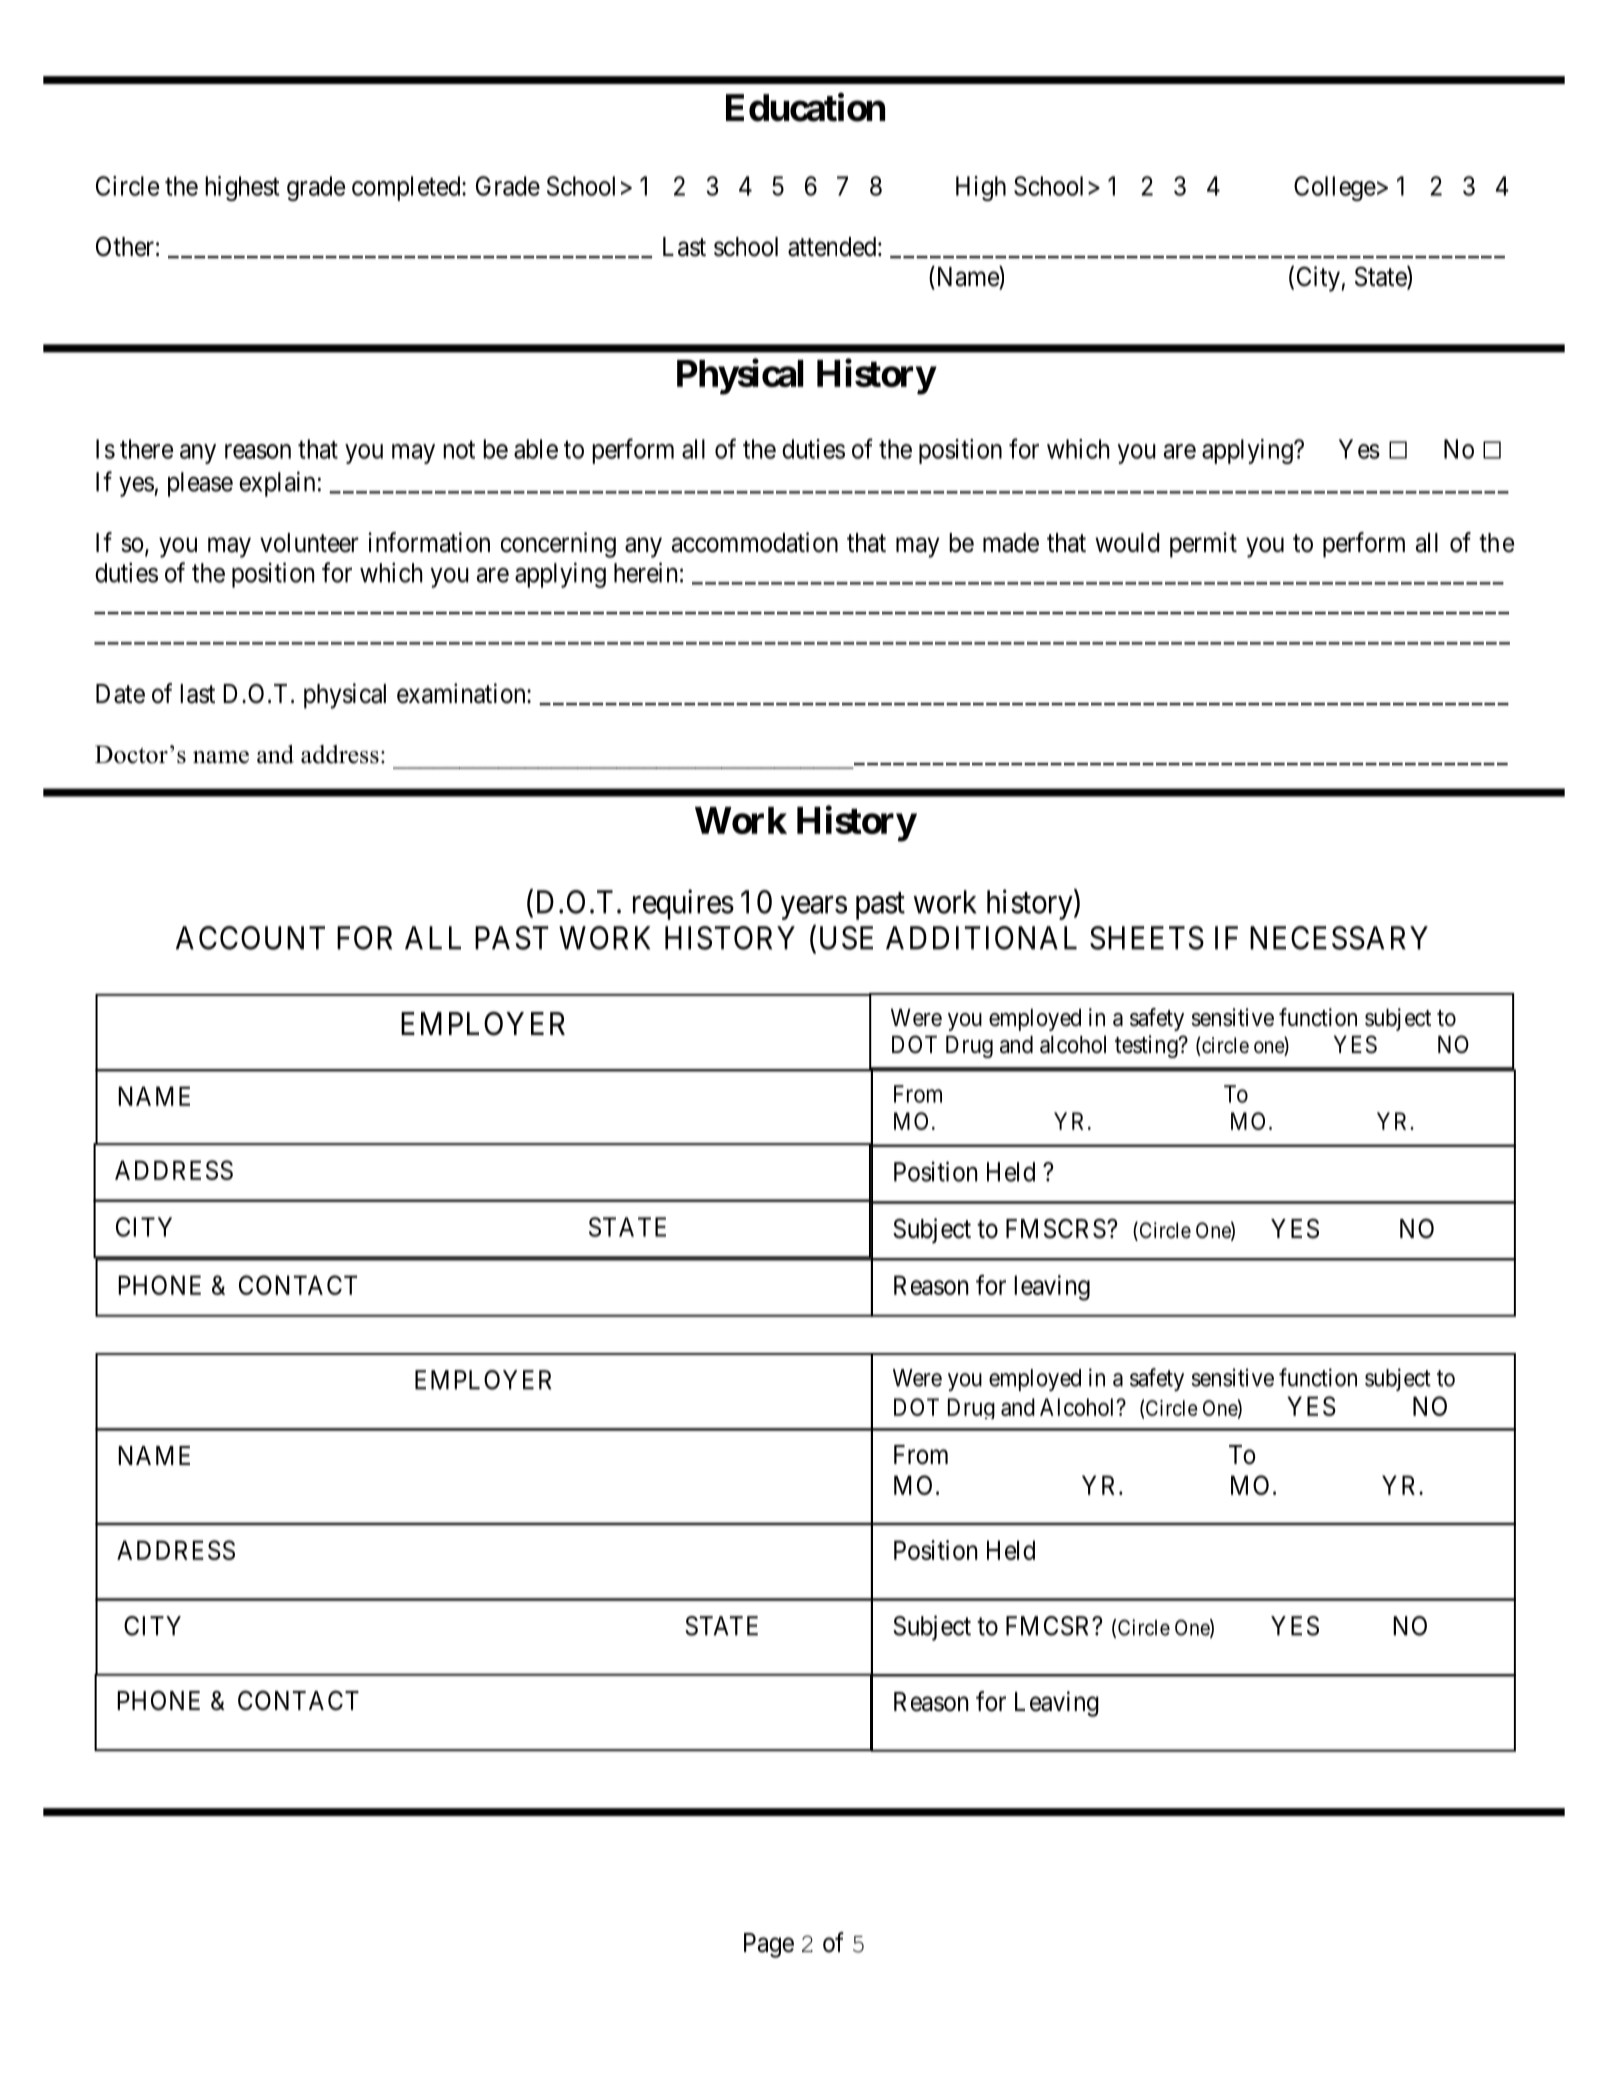 Image resolution: width=1608 pixels, height=2080 pixels. What do you see at coordinates (407, 188) in the image?
I see `completed` at bounding box center [407, 188].
